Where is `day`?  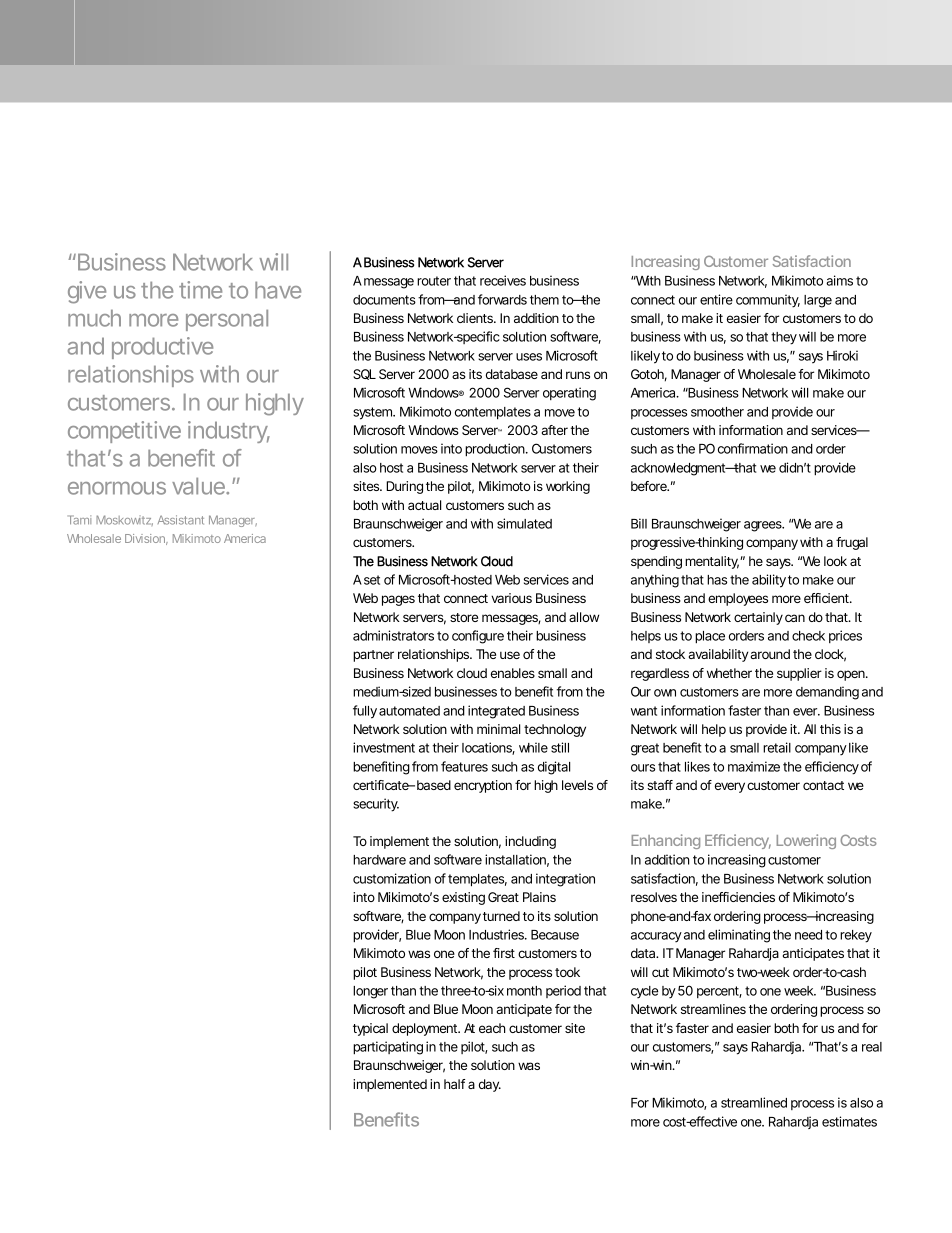 day is located at coordinates (489, 1085).
